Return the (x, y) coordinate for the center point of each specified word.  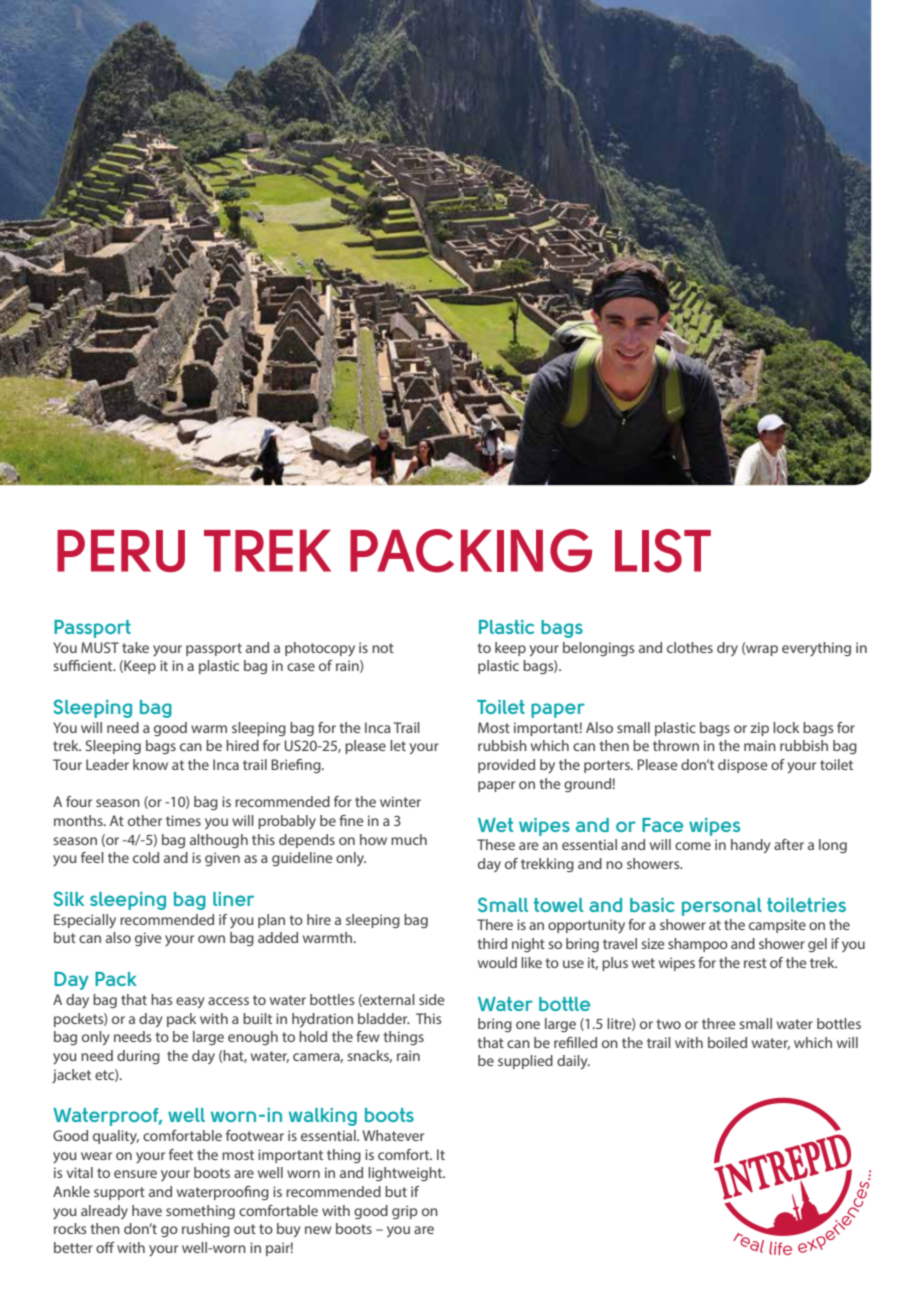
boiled (727, 1042)
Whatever (393, 1135)
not (383, 648)
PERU (121, 551)
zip (759, 729)
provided (506, 766)
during (138, 1057)
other (145, 820)
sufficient (84, 665)
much (409, 839)
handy (751, 846)
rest (755, 963)
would (497, 962)
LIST (663, 551)
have (147, 1210)
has (161, 999)
